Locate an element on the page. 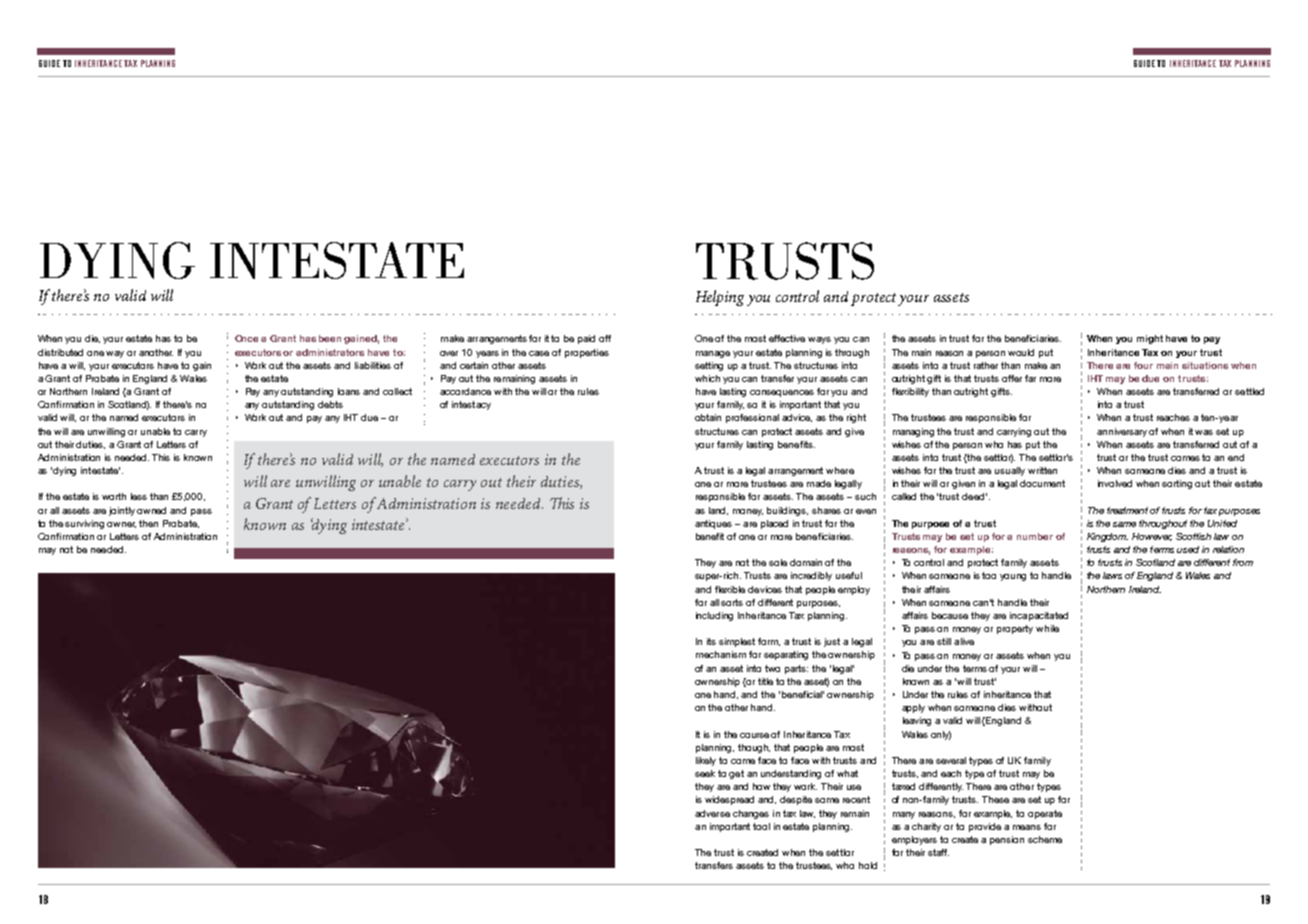  devices is located at coordinates (765, 589).
